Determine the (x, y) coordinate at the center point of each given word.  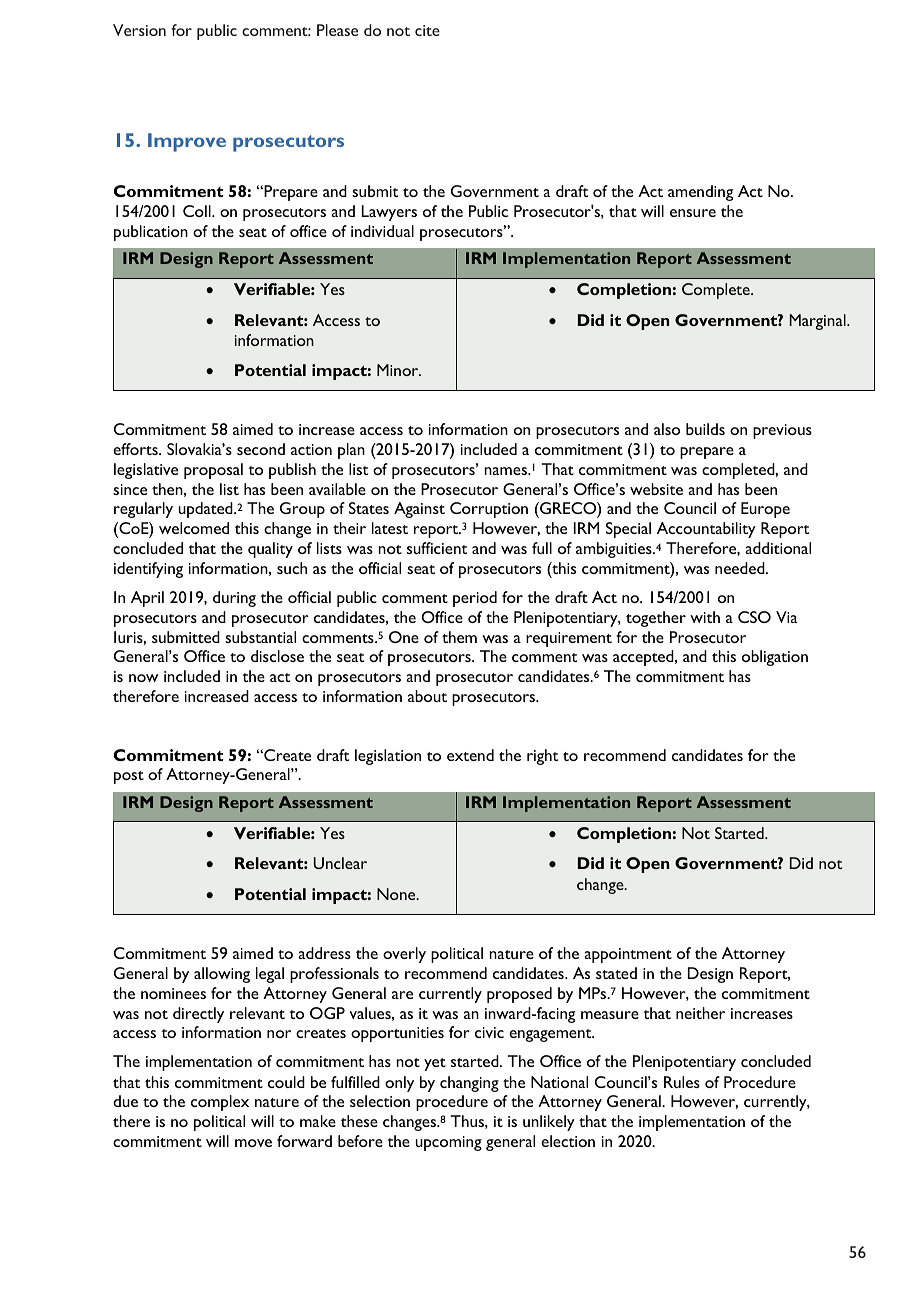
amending (700, 193)
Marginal (818, 322)
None (397, 894)
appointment (628, 955)
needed (741, 568)
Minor (399, 370)
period (475, 599)
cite (427, 30)
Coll (198, 211)
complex (220, 1103)
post (129, 777)
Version (139, 30)
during (234, 599)
